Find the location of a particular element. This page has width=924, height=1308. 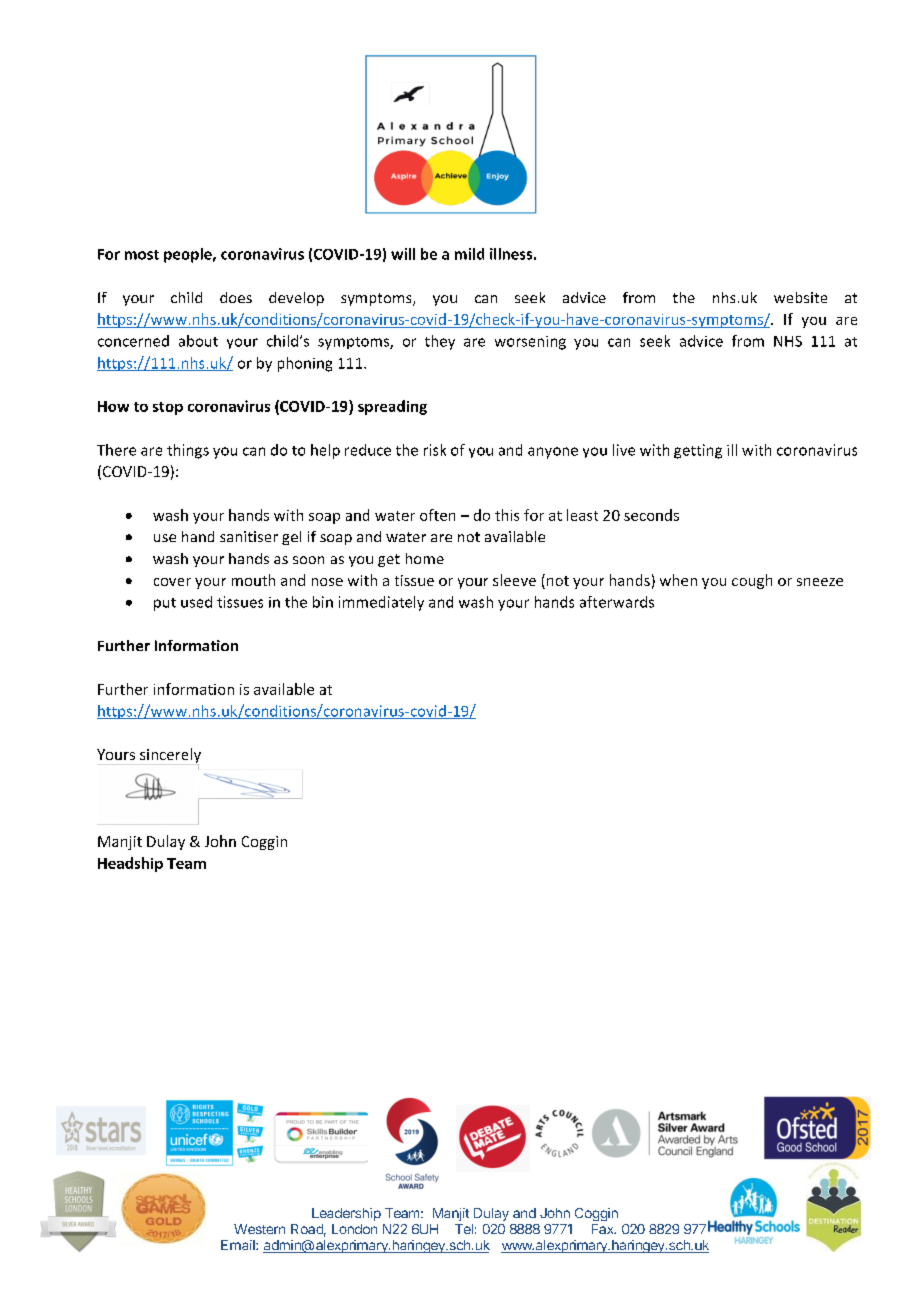

sanitiser is located at coordinates (249, 536).
